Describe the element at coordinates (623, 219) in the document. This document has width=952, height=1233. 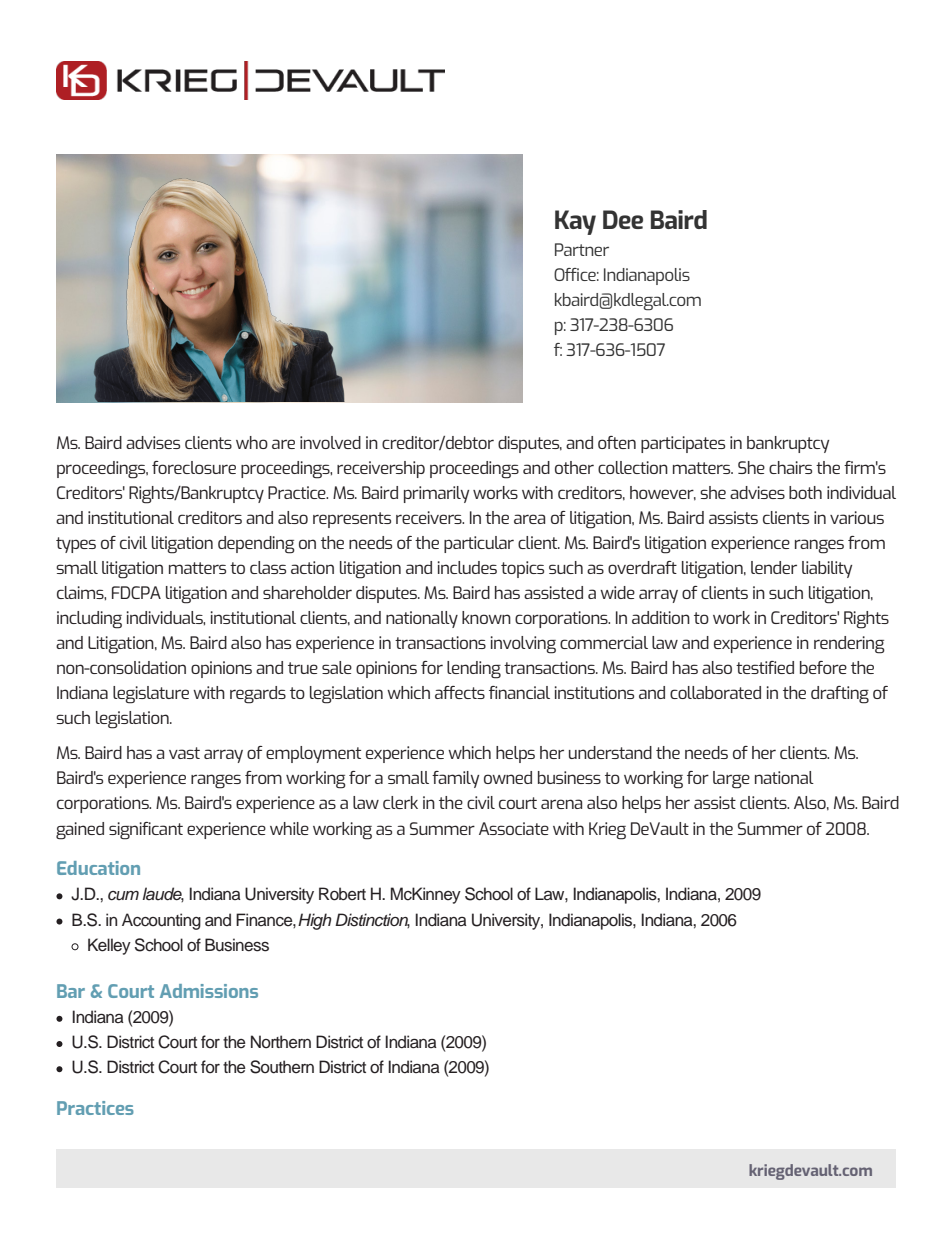
I see `Dee` at that location.
